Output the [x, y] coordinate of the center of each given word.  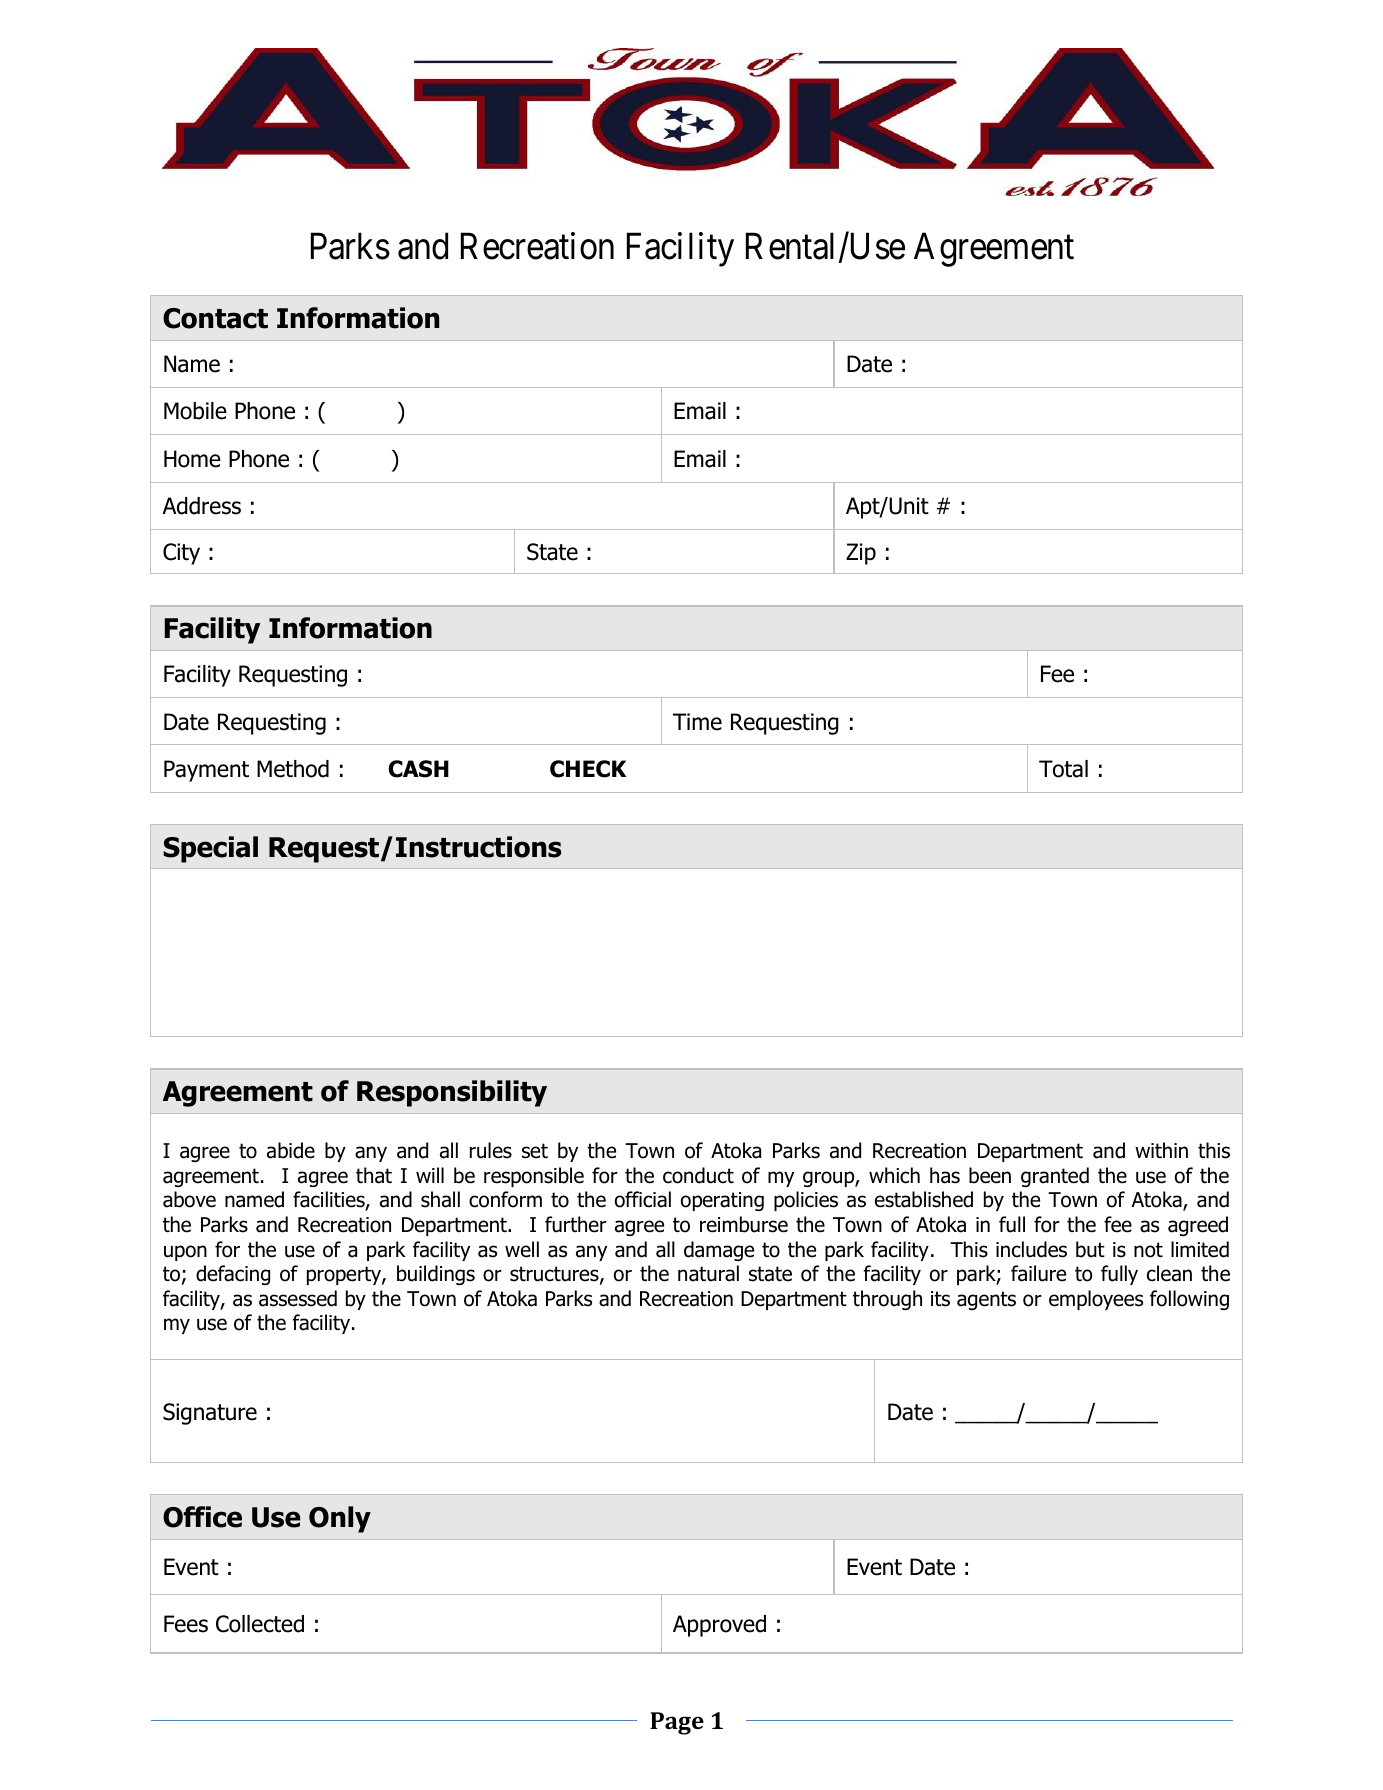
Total [1063, 769]
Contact [215, 318]
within [1161, 1150]
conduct [698, 1175]
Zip [861, 554]
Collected [260, 1624]
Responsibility [452, 1093]
